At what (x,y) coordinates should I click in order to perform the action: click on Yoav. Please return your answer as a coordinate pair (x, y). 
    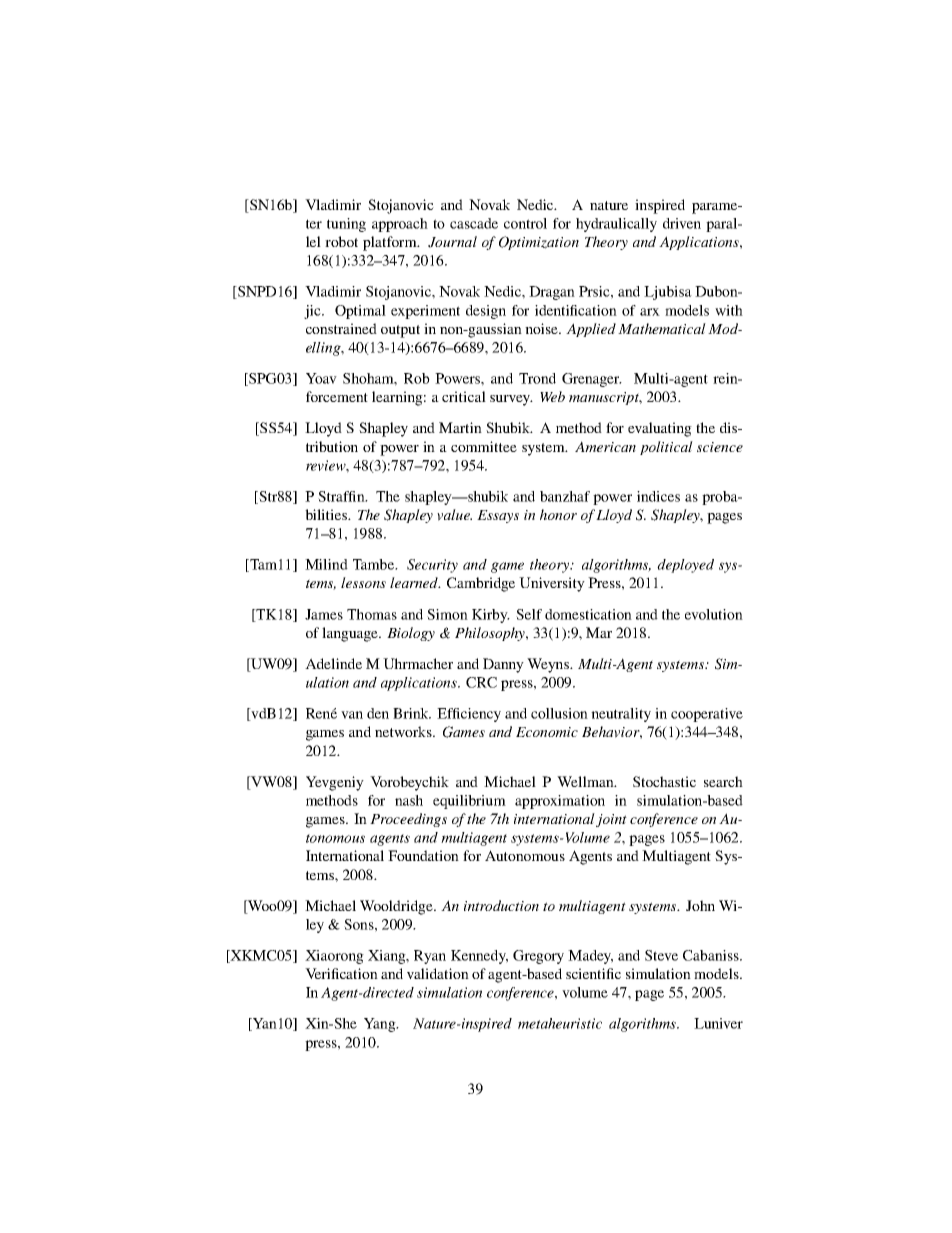
    Looking at the image, I should click on (321, 378).
